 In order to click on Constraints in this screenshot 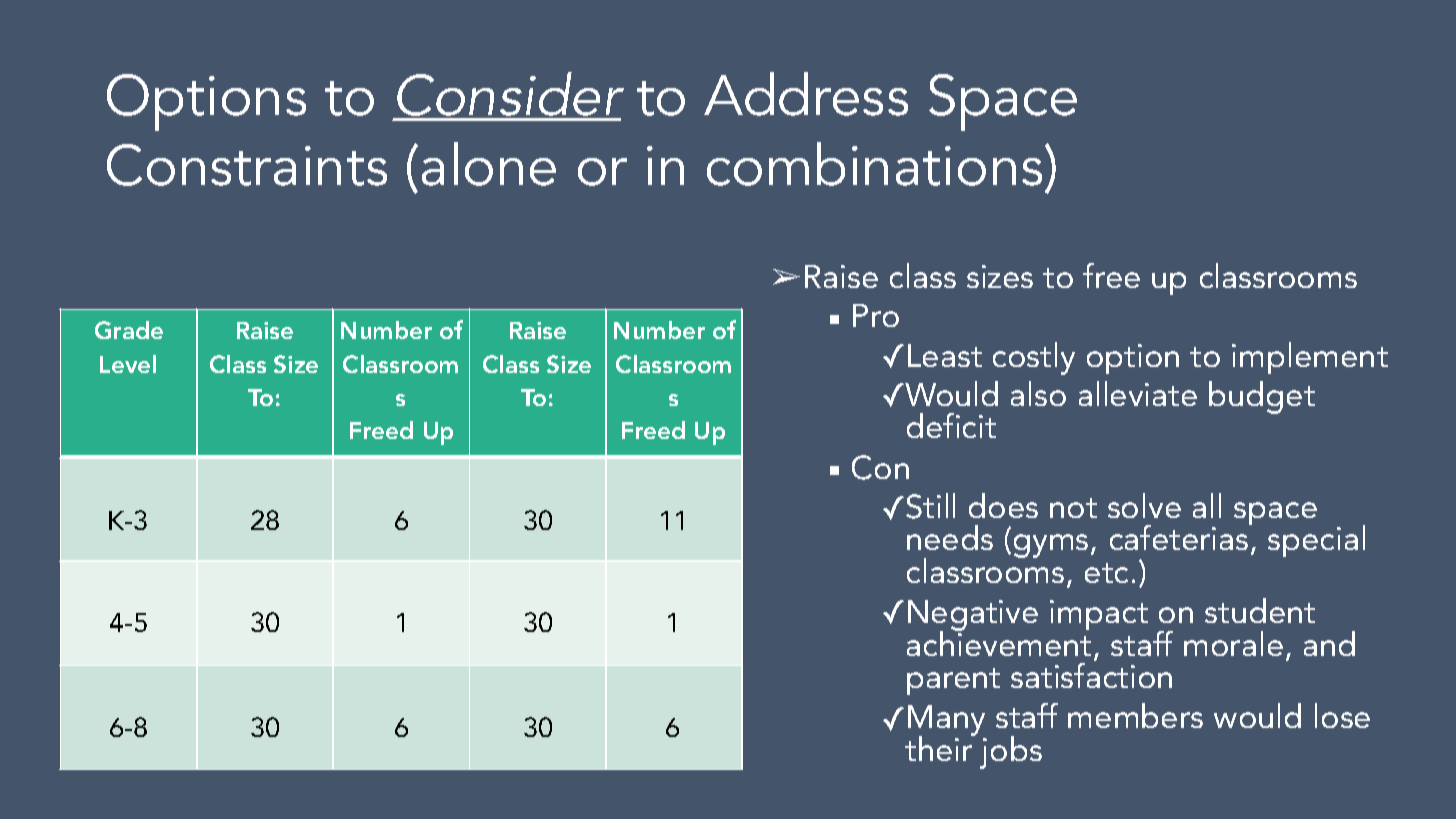, I will do `click(247, 165)`.
